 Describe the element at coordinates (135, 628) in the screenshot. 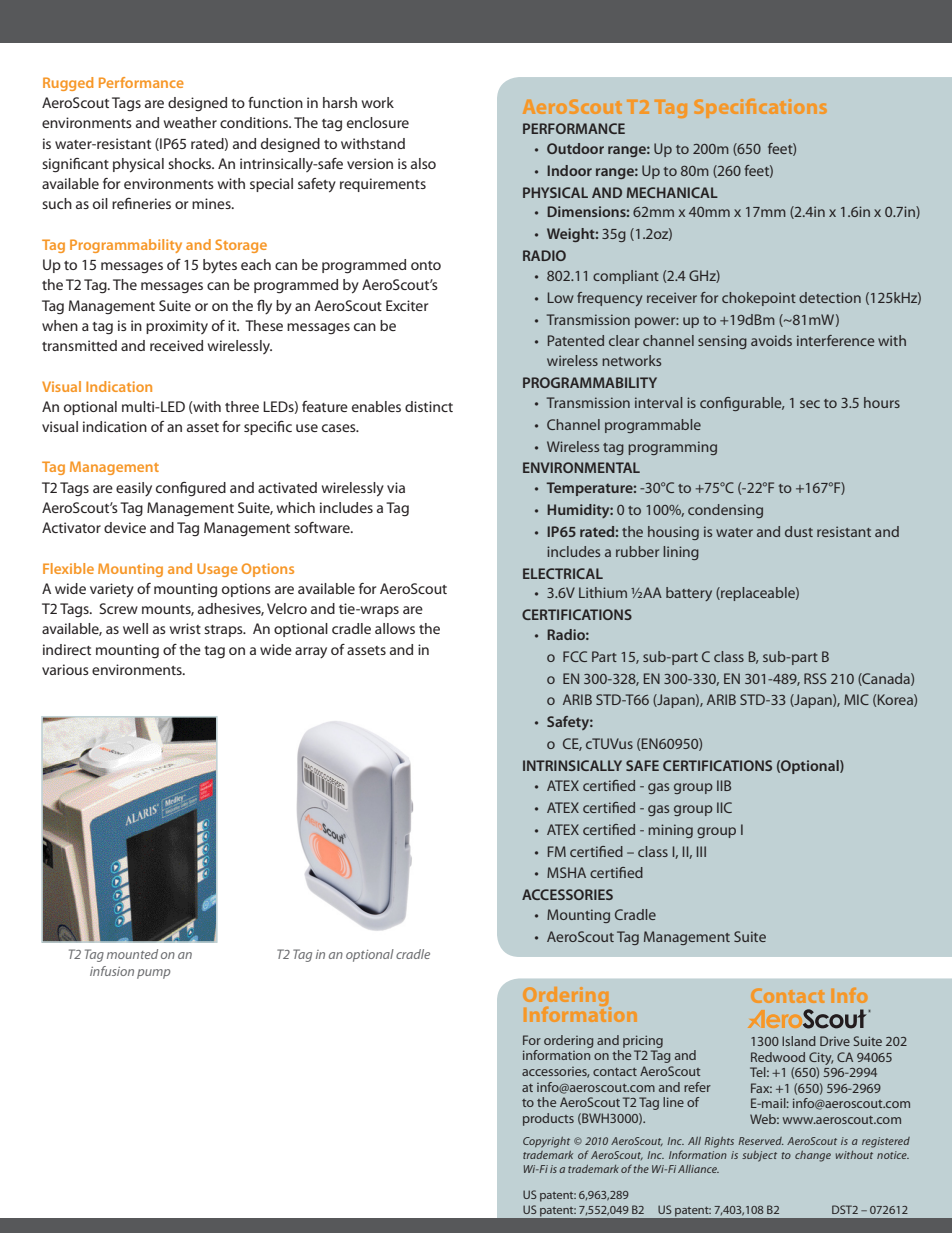

I see `well` at that location.
